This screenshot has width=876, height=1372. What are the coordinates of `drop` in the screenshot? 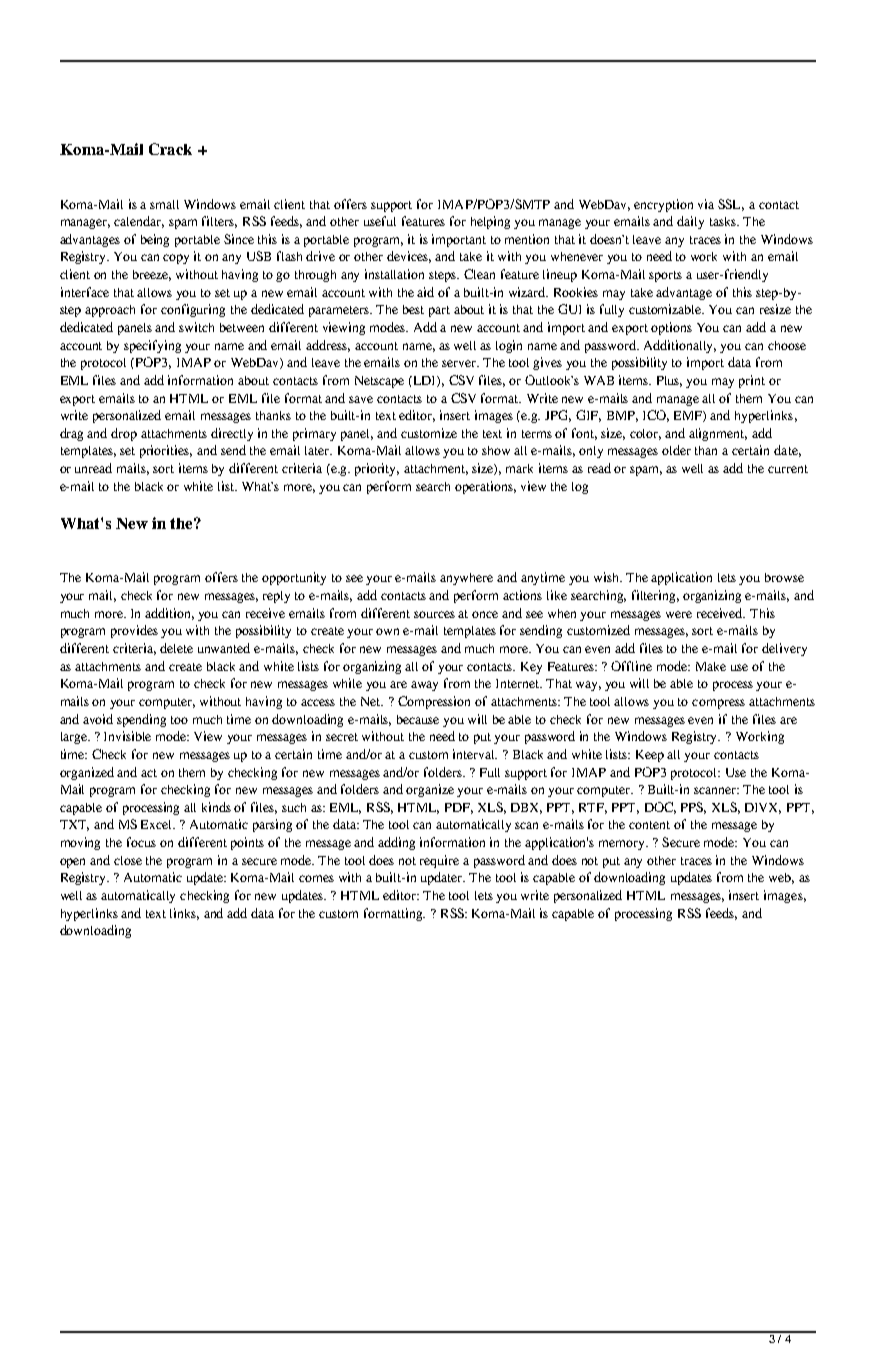 It's located at (124, 434).
